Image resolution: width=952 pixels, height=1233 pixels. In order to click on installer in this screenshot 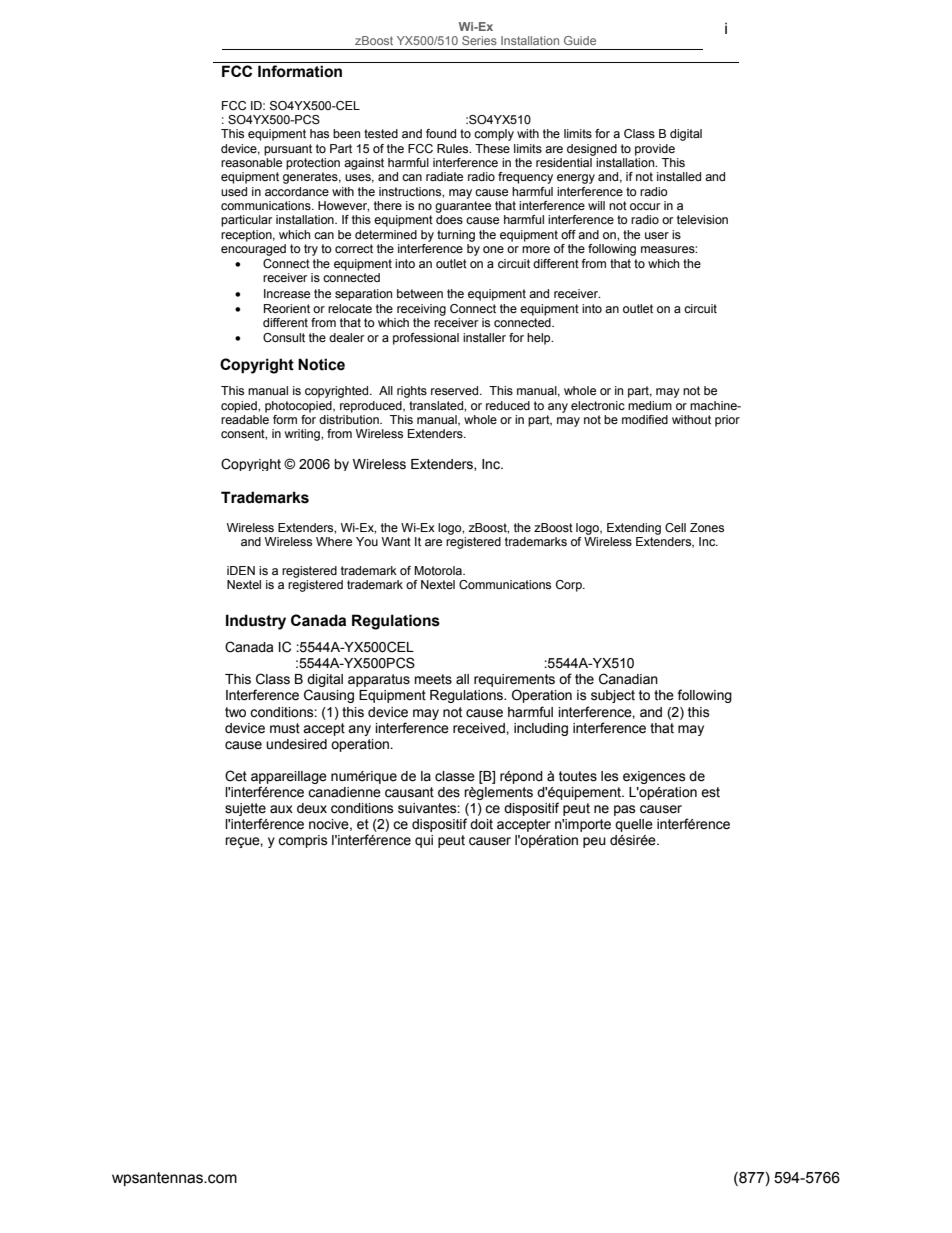, I will do `click(484, 337)`.
